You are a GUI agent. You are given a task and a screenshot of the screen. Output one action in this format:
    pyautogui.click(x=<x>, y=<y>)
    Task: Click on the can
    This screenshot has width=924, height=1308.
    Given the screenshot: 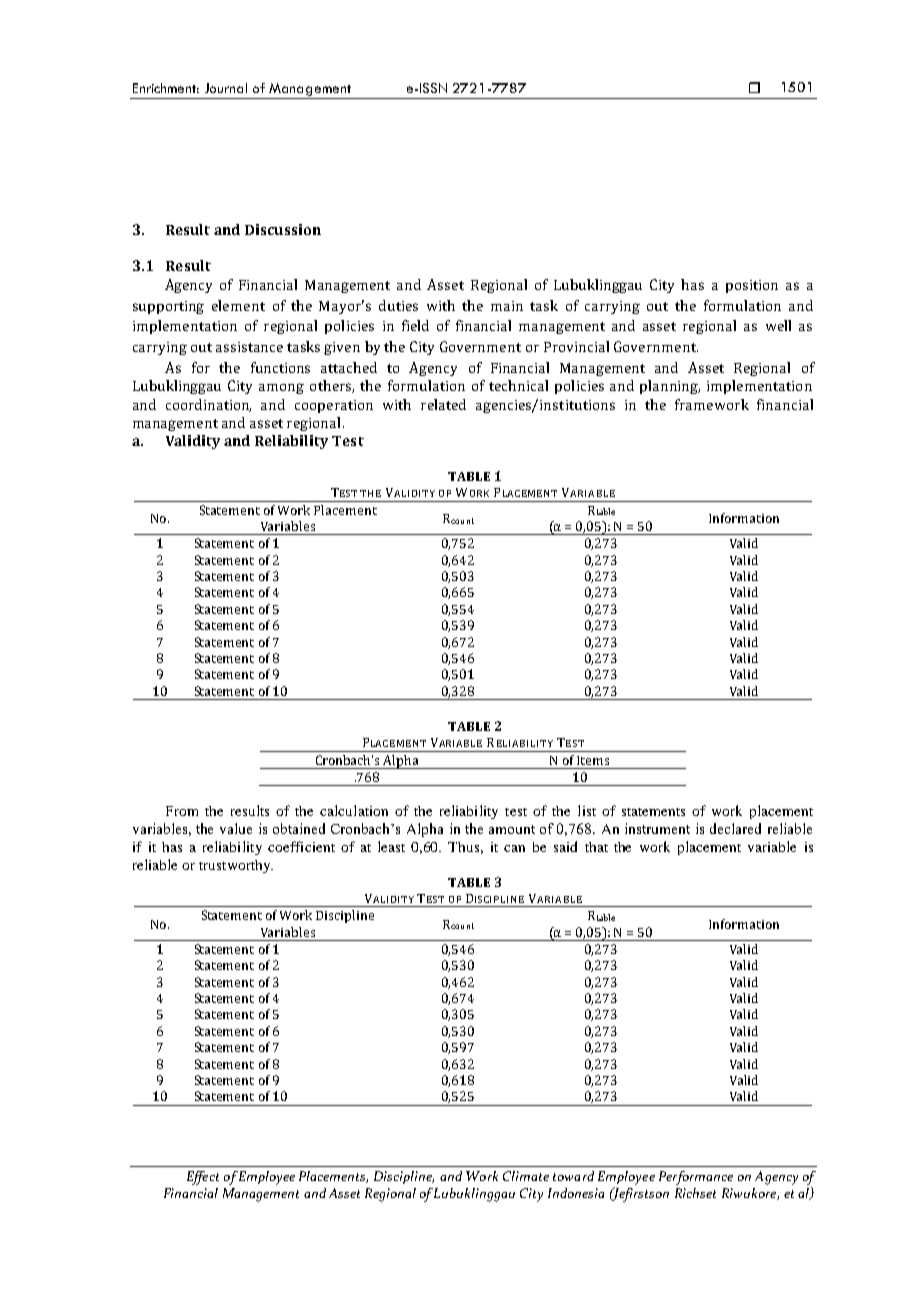 What is the action you would take?
    pyautogui.click(x=514, y=848)
